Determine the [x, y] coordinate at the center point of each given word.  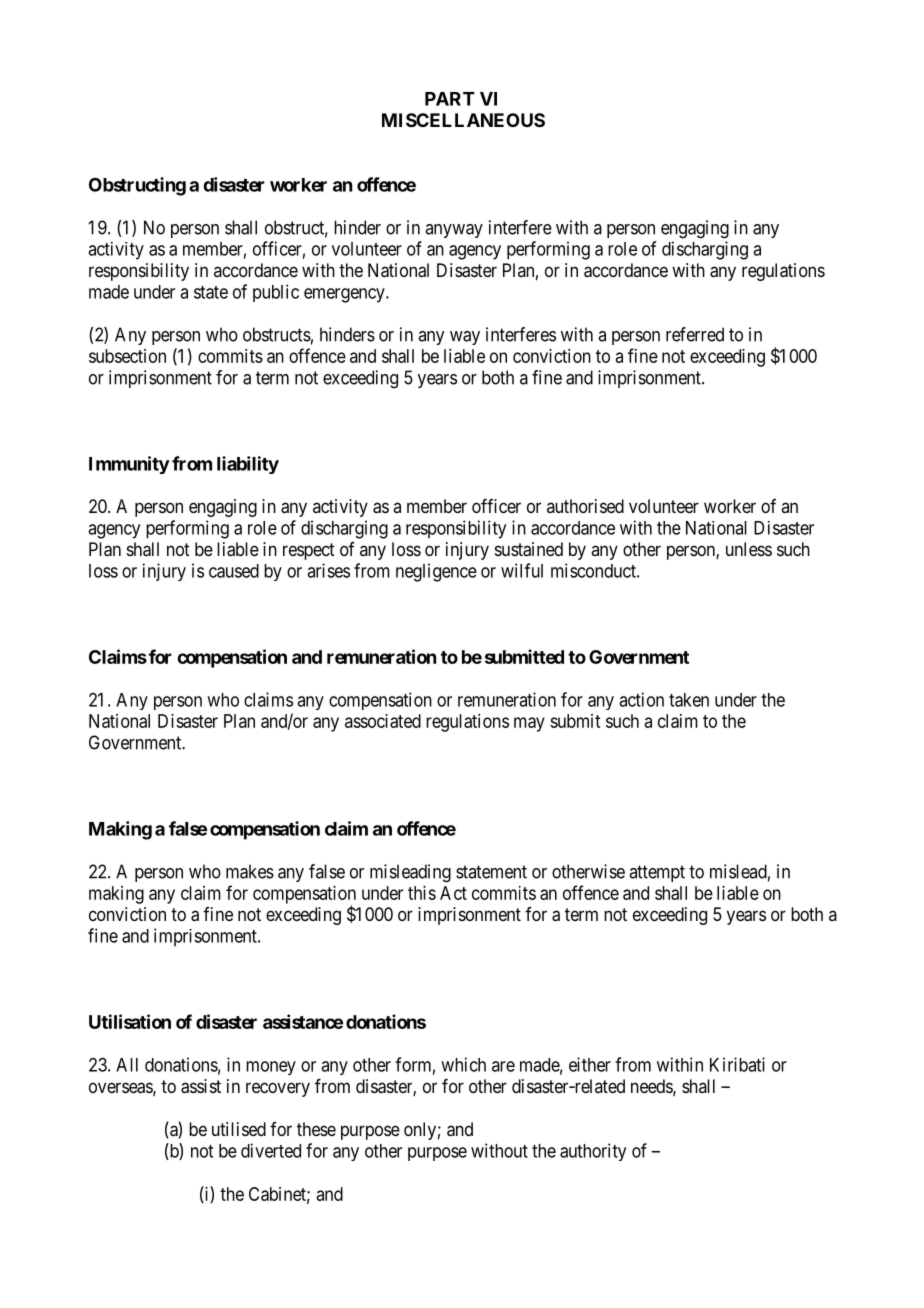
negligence [436, 572]
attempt [657, 873]
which [463, 1064]
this [422, 893]
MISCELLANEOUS [463, 120]
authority [593, 1152]
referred [695, 334]
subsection [127, 356]
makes [250, 871]
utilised [239, 1129]
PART [450, 99]
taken [689, 700]
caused [234, 571]
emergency [345, 295]
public [276, 293]
